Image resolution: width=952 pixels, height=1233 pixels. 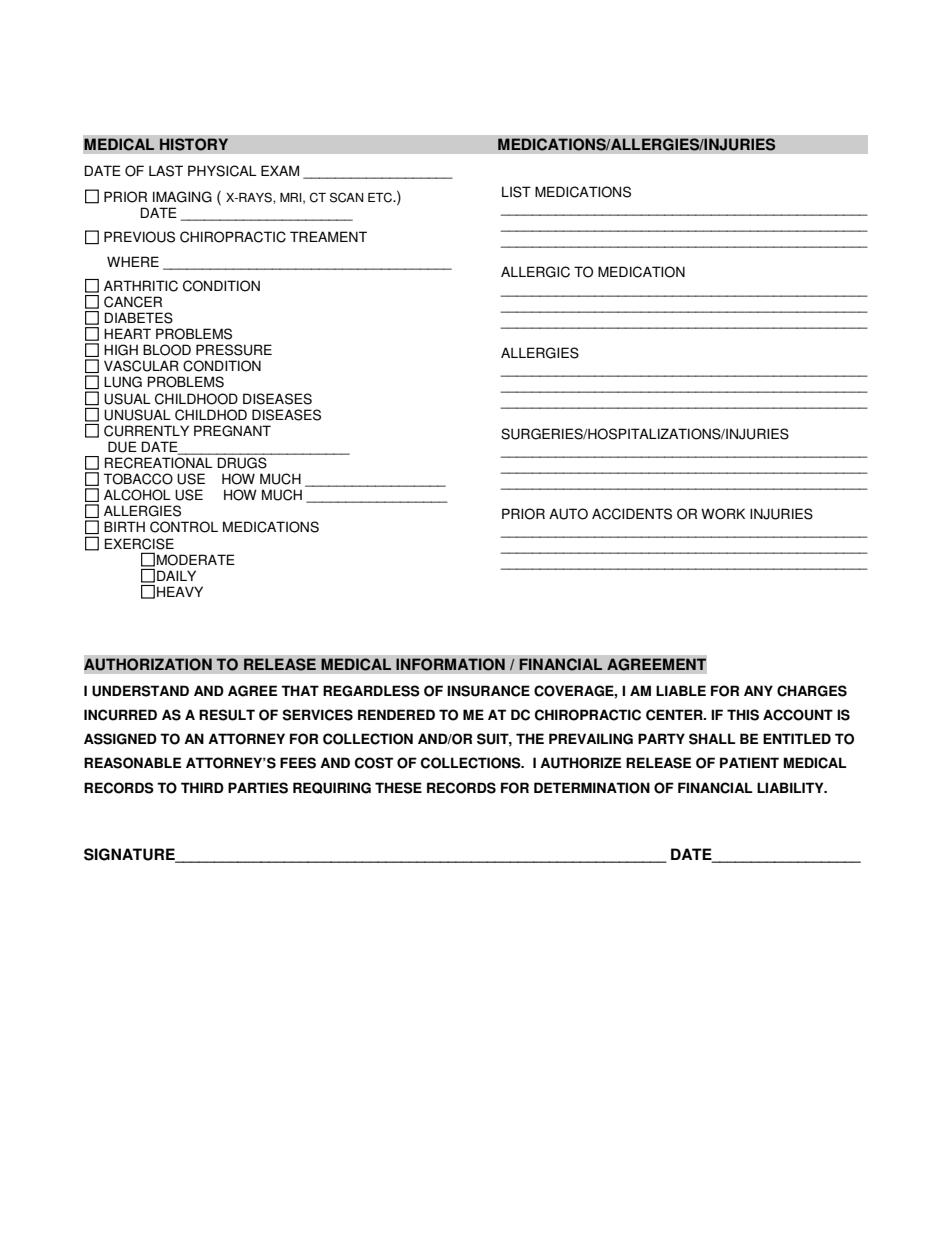 I want to click on LIST, so click(x=516, y=192).
